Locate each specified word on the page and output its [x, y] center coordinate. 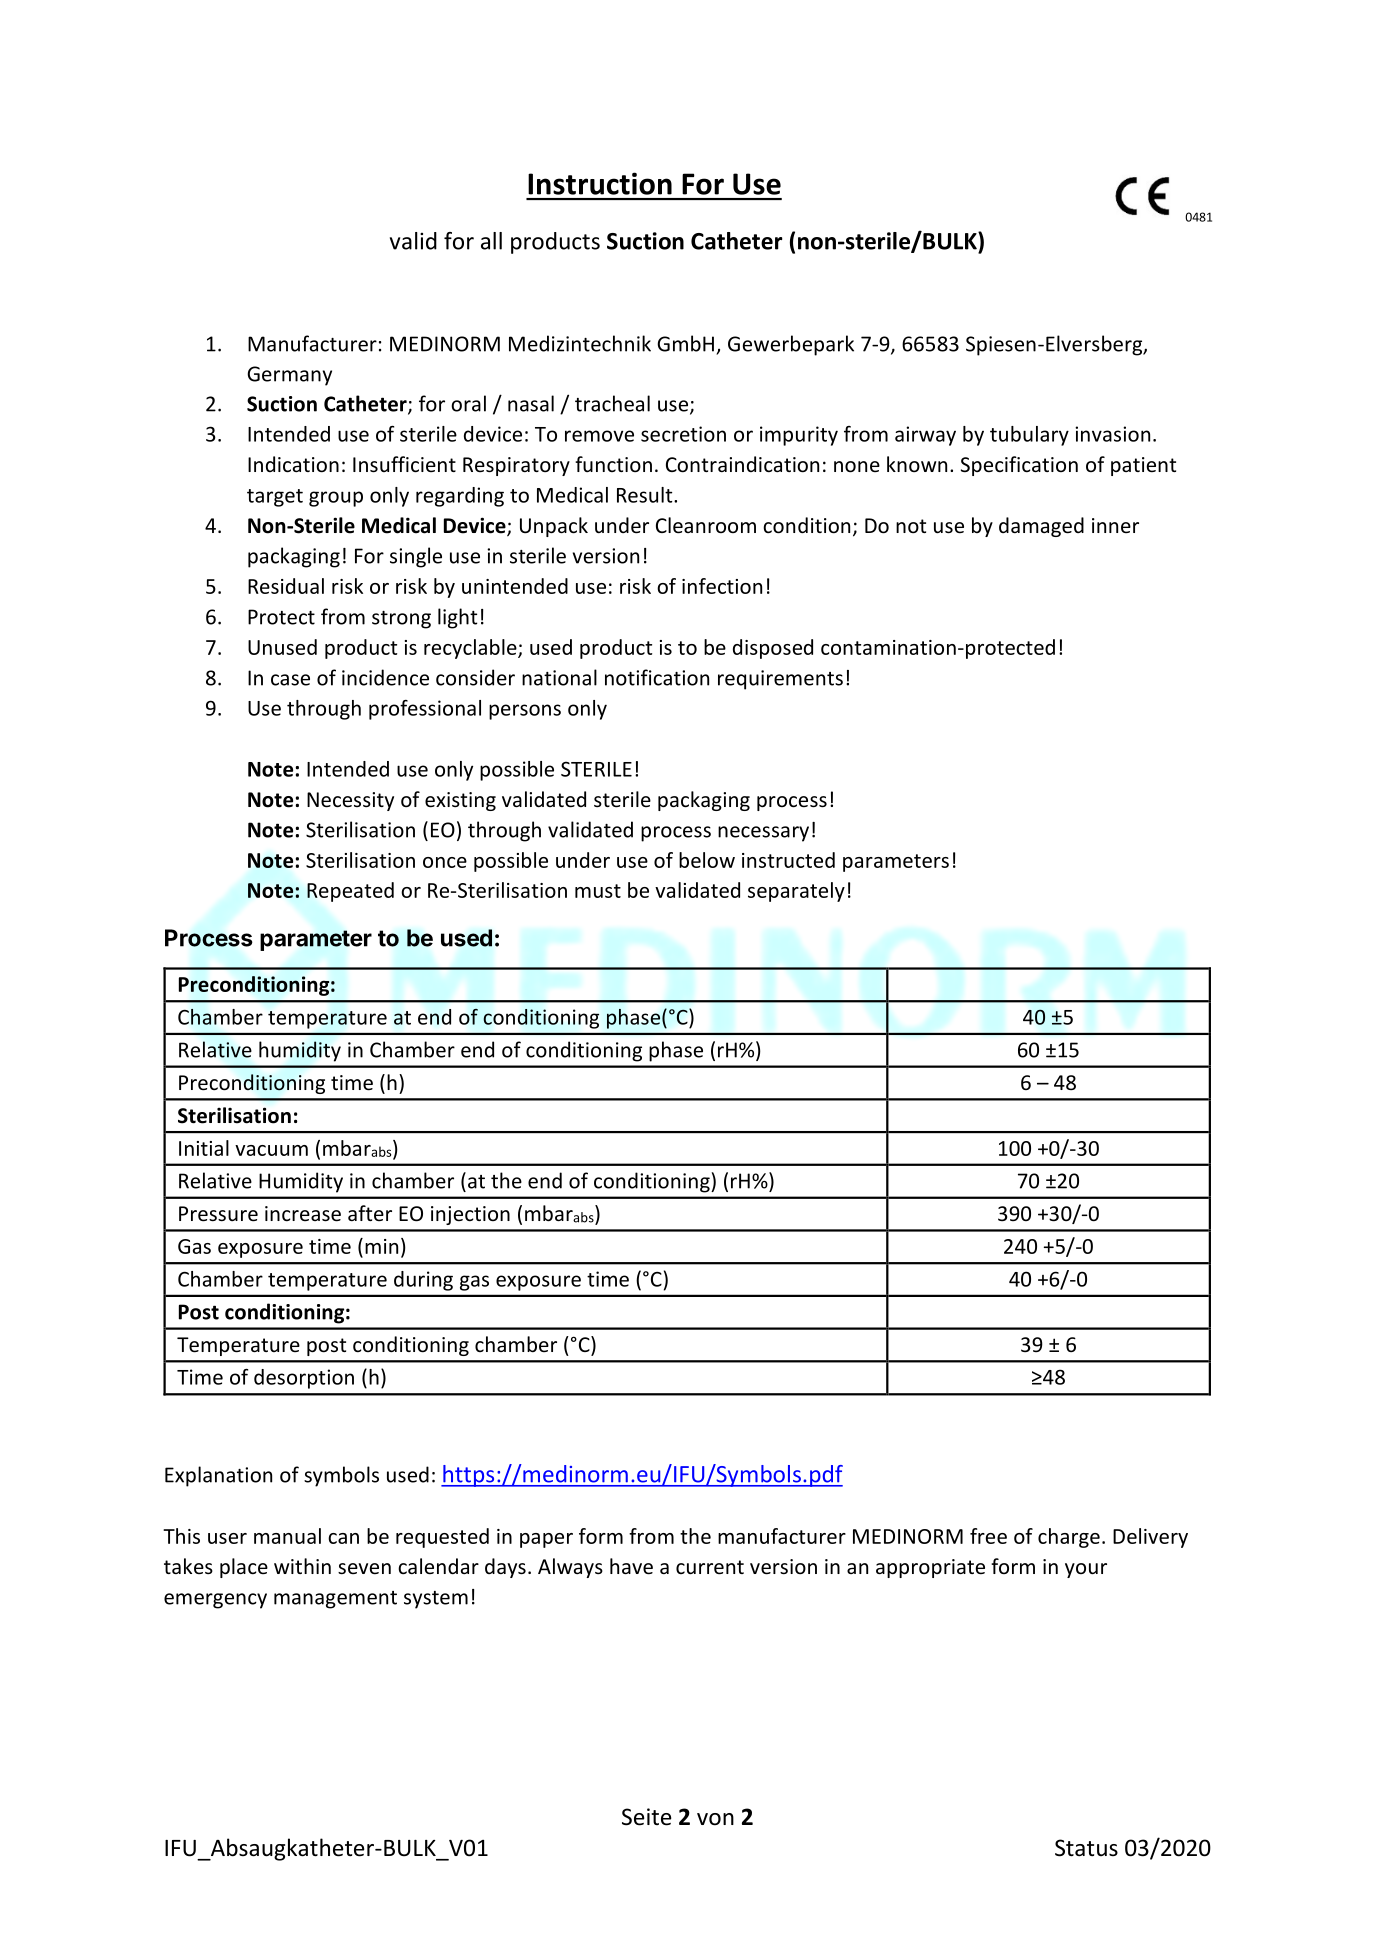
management [335, 1600]
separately [796, 892]
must [598, 891]
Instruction [600, 183]
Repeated [350, 892]
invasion [1112, 434]
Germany [289, 376]
